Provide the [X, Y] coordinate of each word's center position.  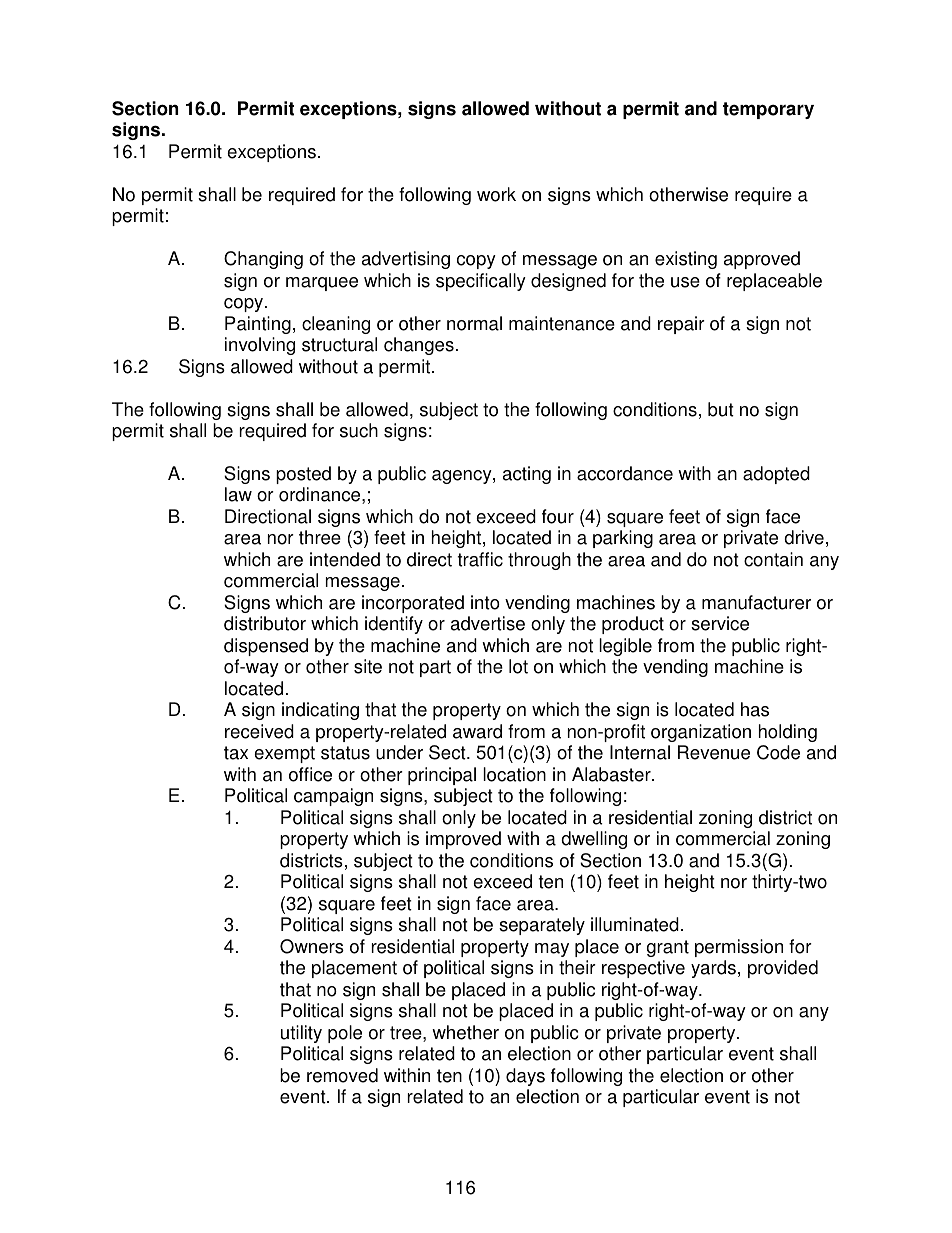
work [496, 194]
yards [713, 969]
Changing [263, 260]
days [525, 1077]
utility [301, 1034]
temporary [768, 110]
